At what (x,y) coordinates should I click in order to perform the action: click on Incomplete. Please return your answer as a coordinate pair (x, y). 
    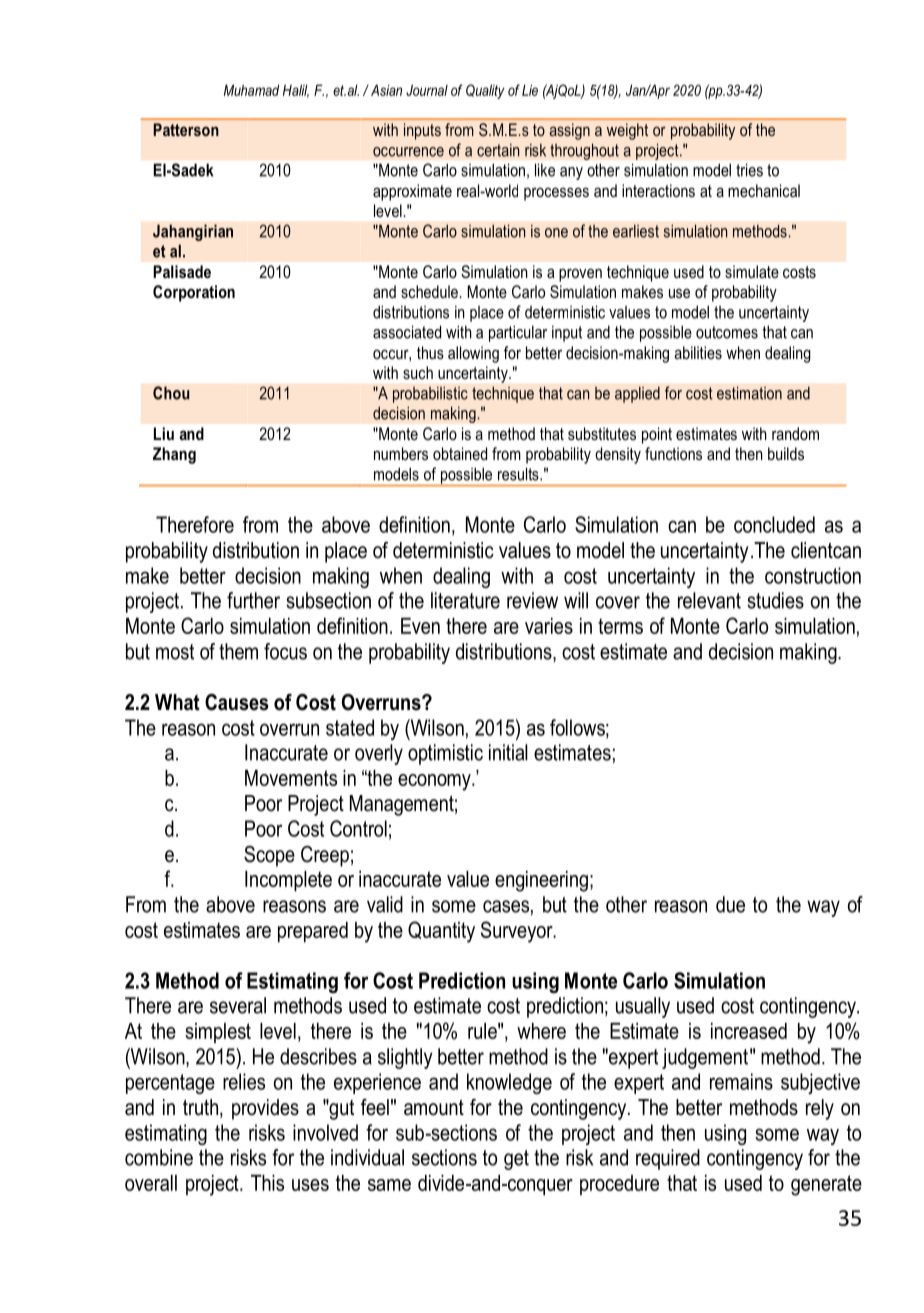
    Looking at the image, I should click on (288, 881).
